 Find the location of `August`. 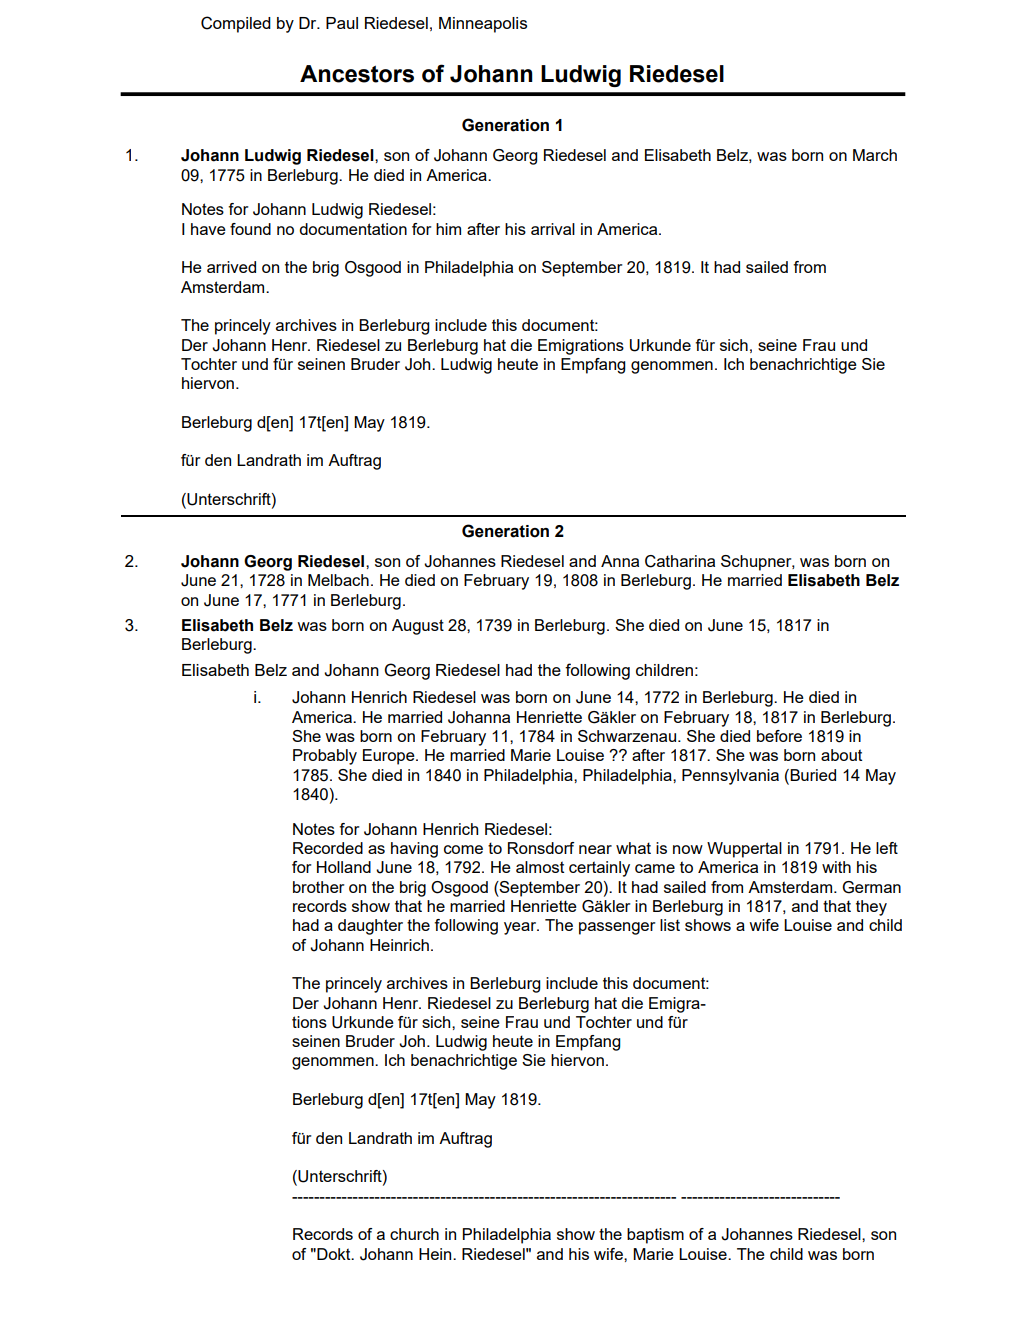

August is located at coordinates (418, 627).
